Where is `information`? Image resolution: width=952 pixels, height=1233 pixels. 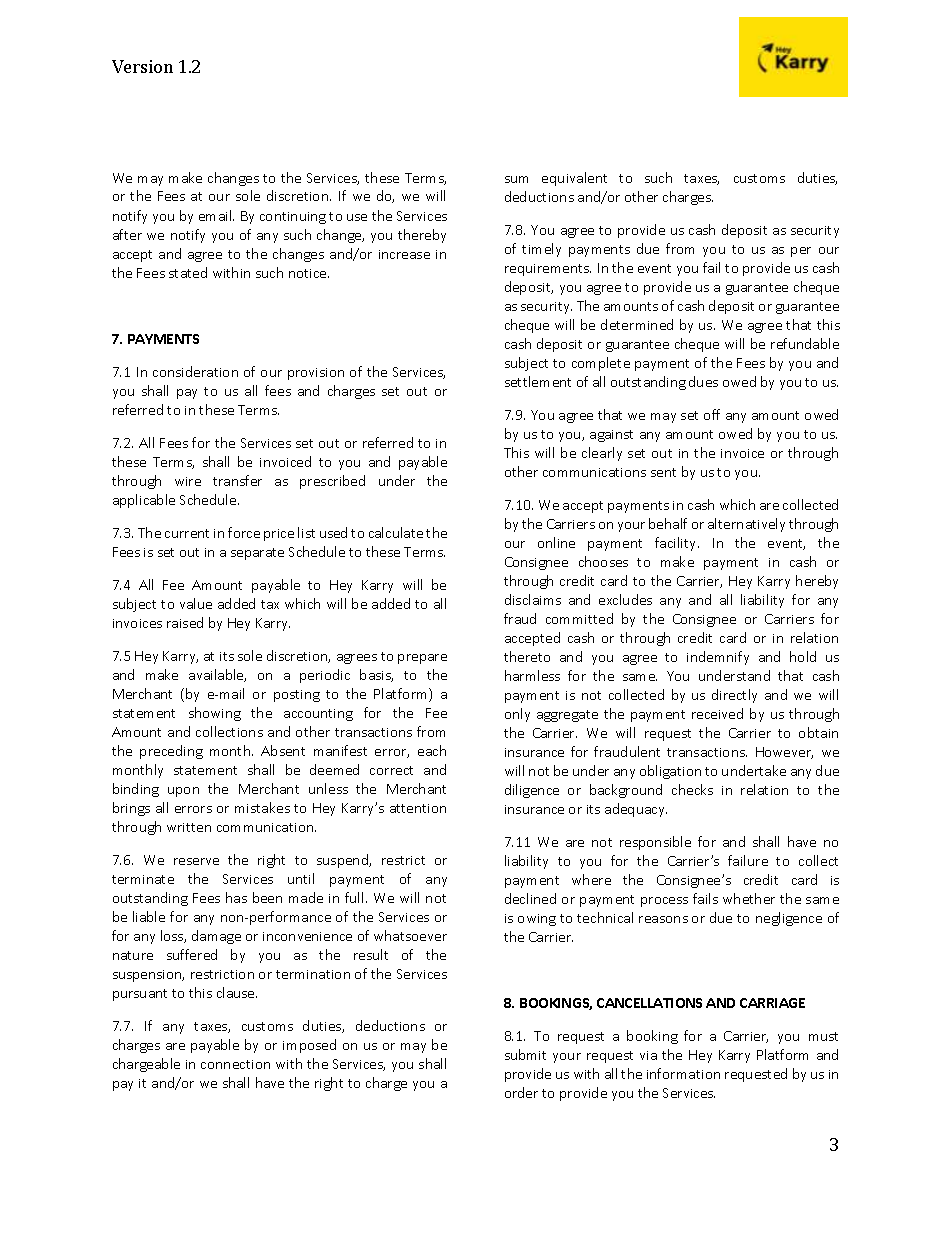
information is located at coordinates (683, 1073).
